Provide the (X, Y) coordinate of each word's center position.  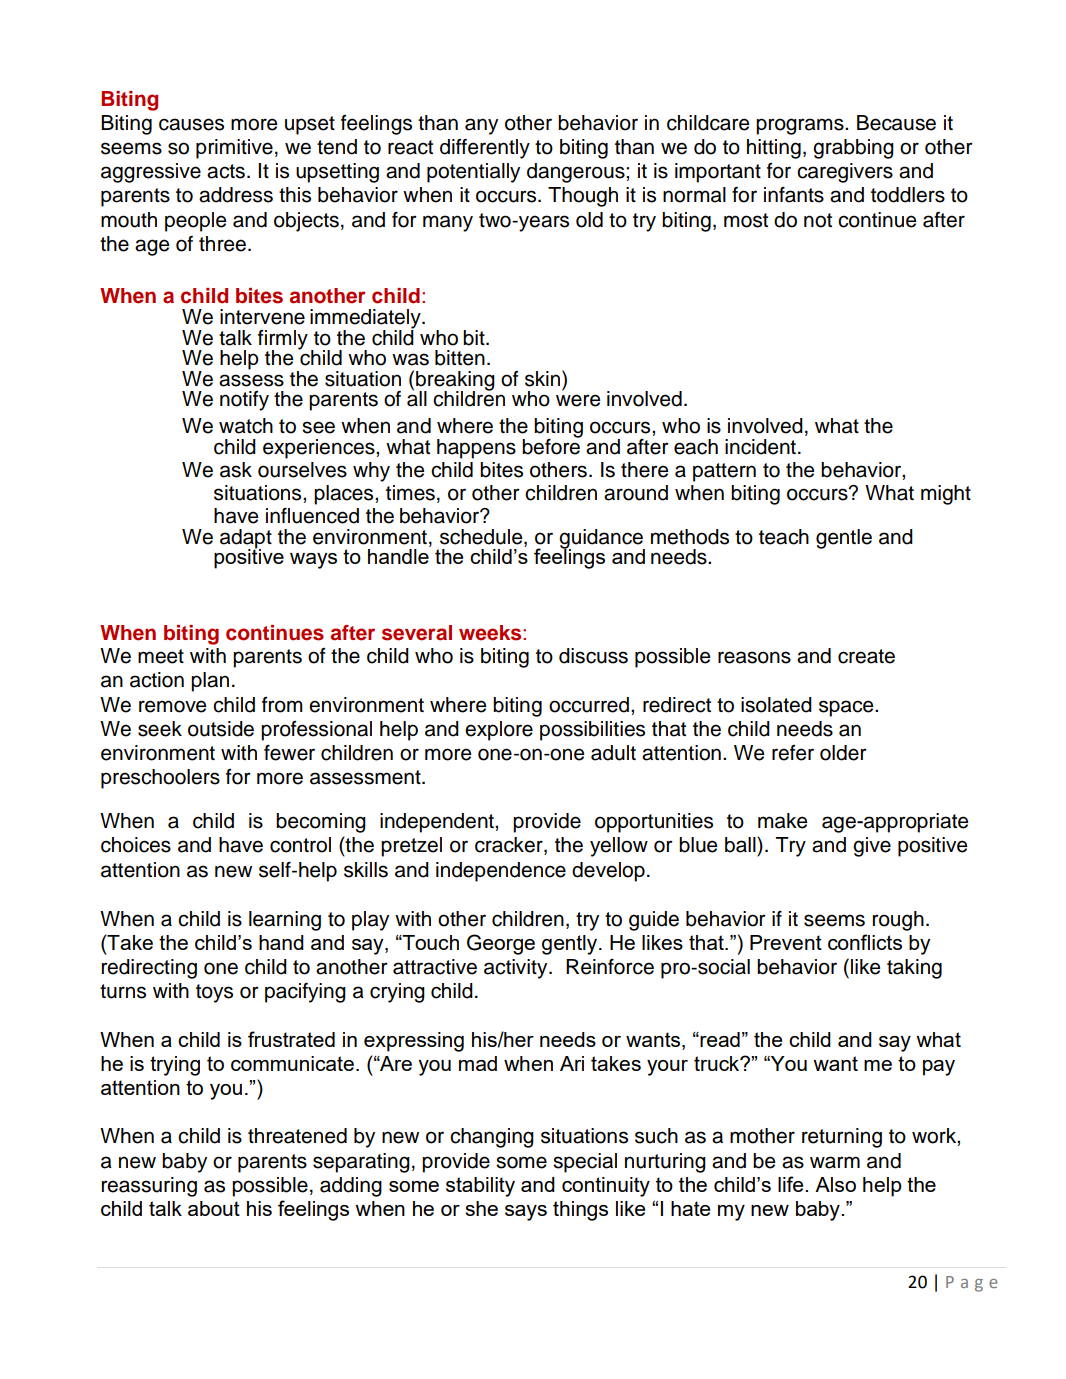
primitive (234, 149)
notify (244, 401)
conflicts (865, 942)
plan (210, 682)
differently (485, 149)
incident (760, 447)
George (501, 944)
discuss (593, 656)
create (866, 656)
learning (285, 921)
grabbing (853, 149)
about (214, 1208)
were (578, 400)
